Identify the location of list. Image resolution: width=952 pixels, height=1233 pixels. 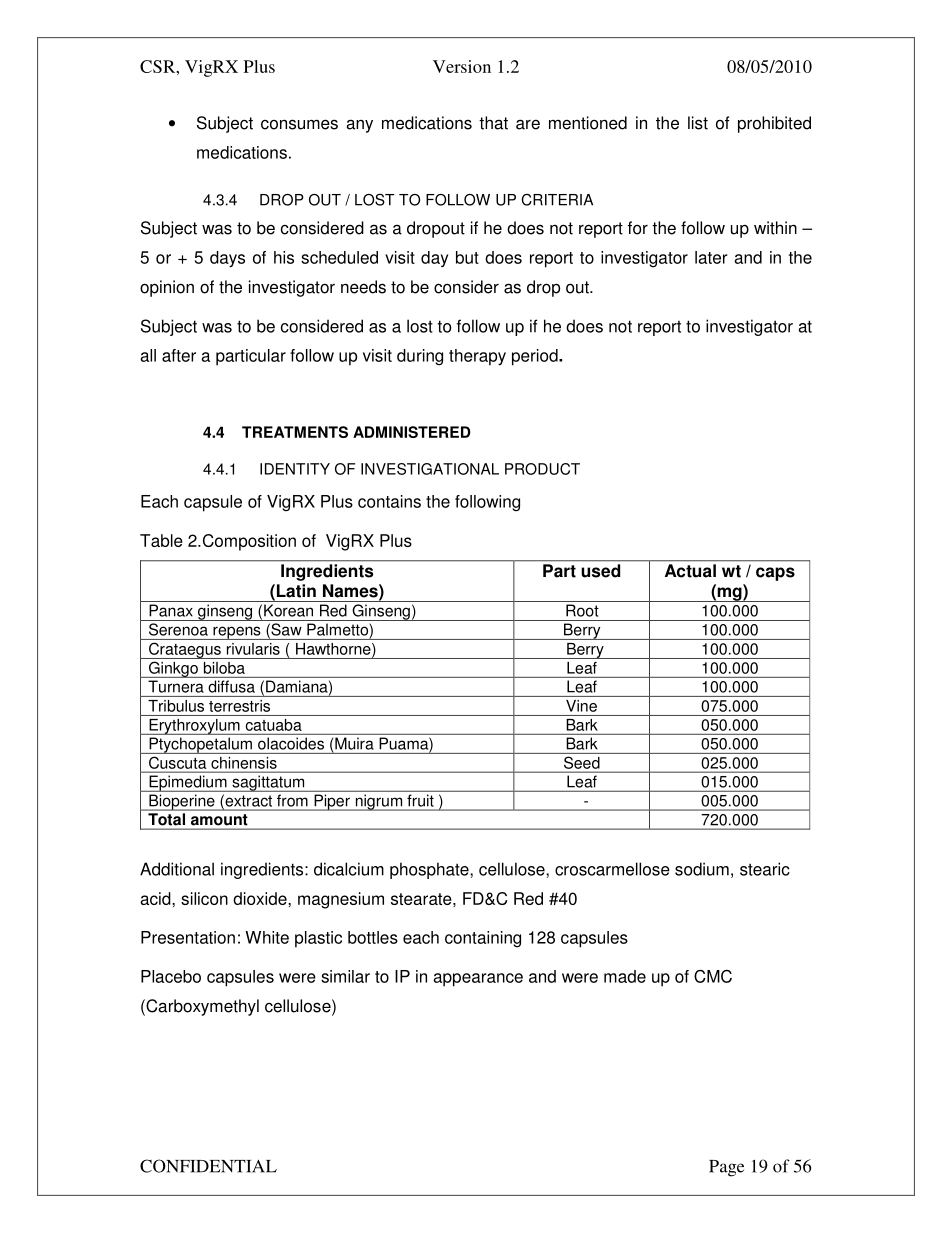
(698, 123).
